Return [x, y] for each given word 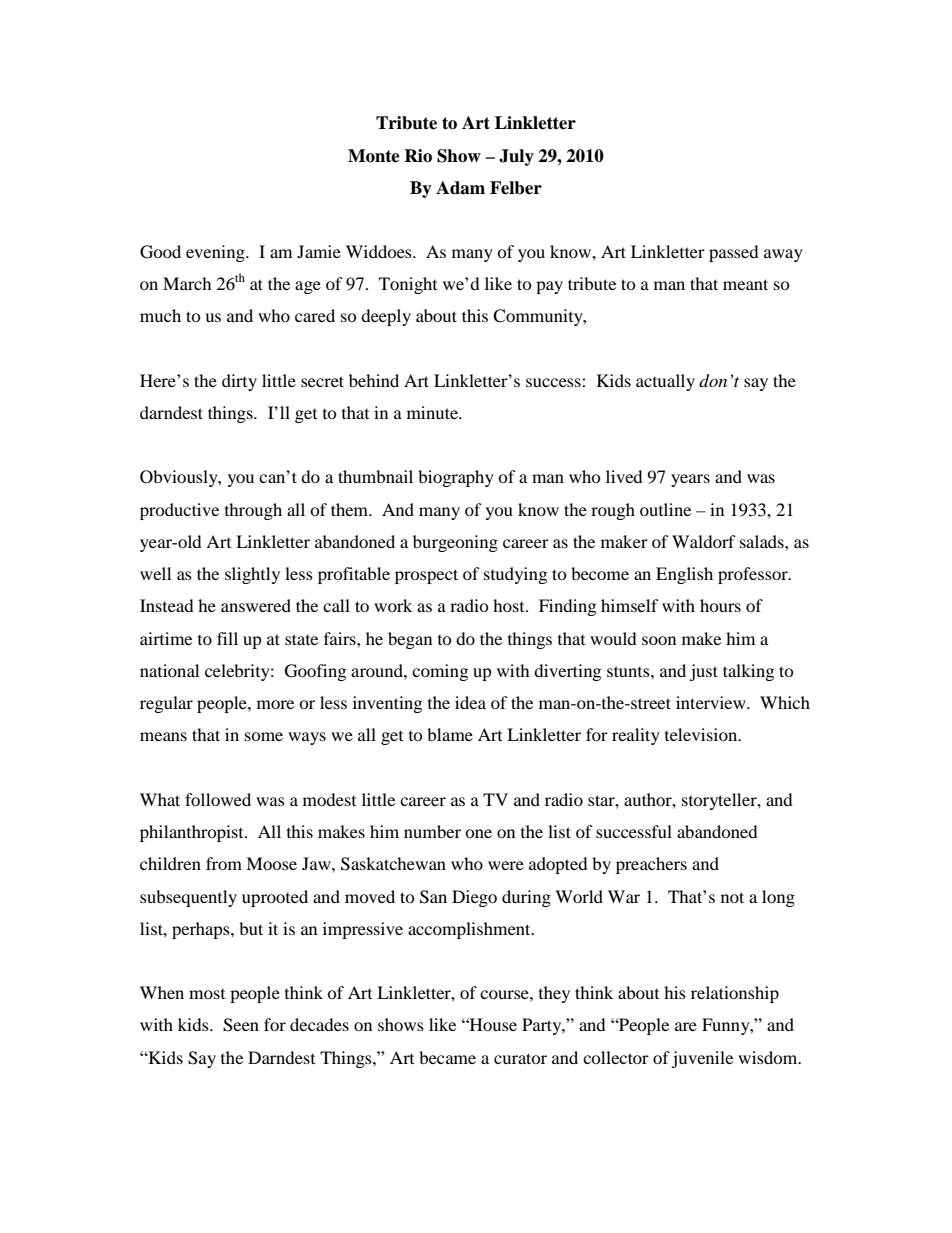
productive [179, 511]
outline [665, 509]
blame [450, 734]
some [264, 736]
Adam [460, 188]
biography [456, 478]
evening [216, 253]
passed [734, 253]
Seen [241, 1025]
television [702, 734]
